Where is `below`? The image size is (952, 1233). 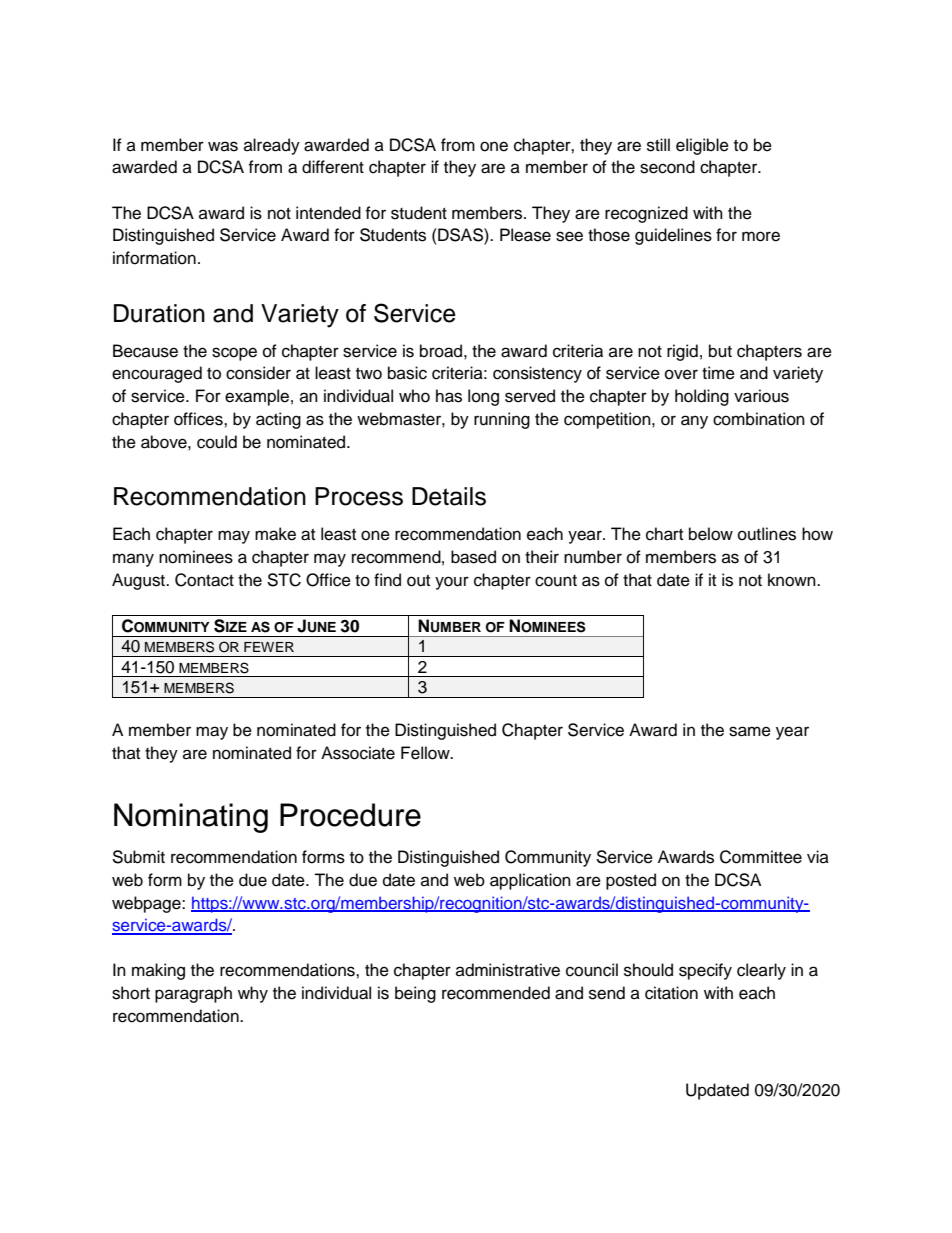 below is located at coordinates (711, 534).
